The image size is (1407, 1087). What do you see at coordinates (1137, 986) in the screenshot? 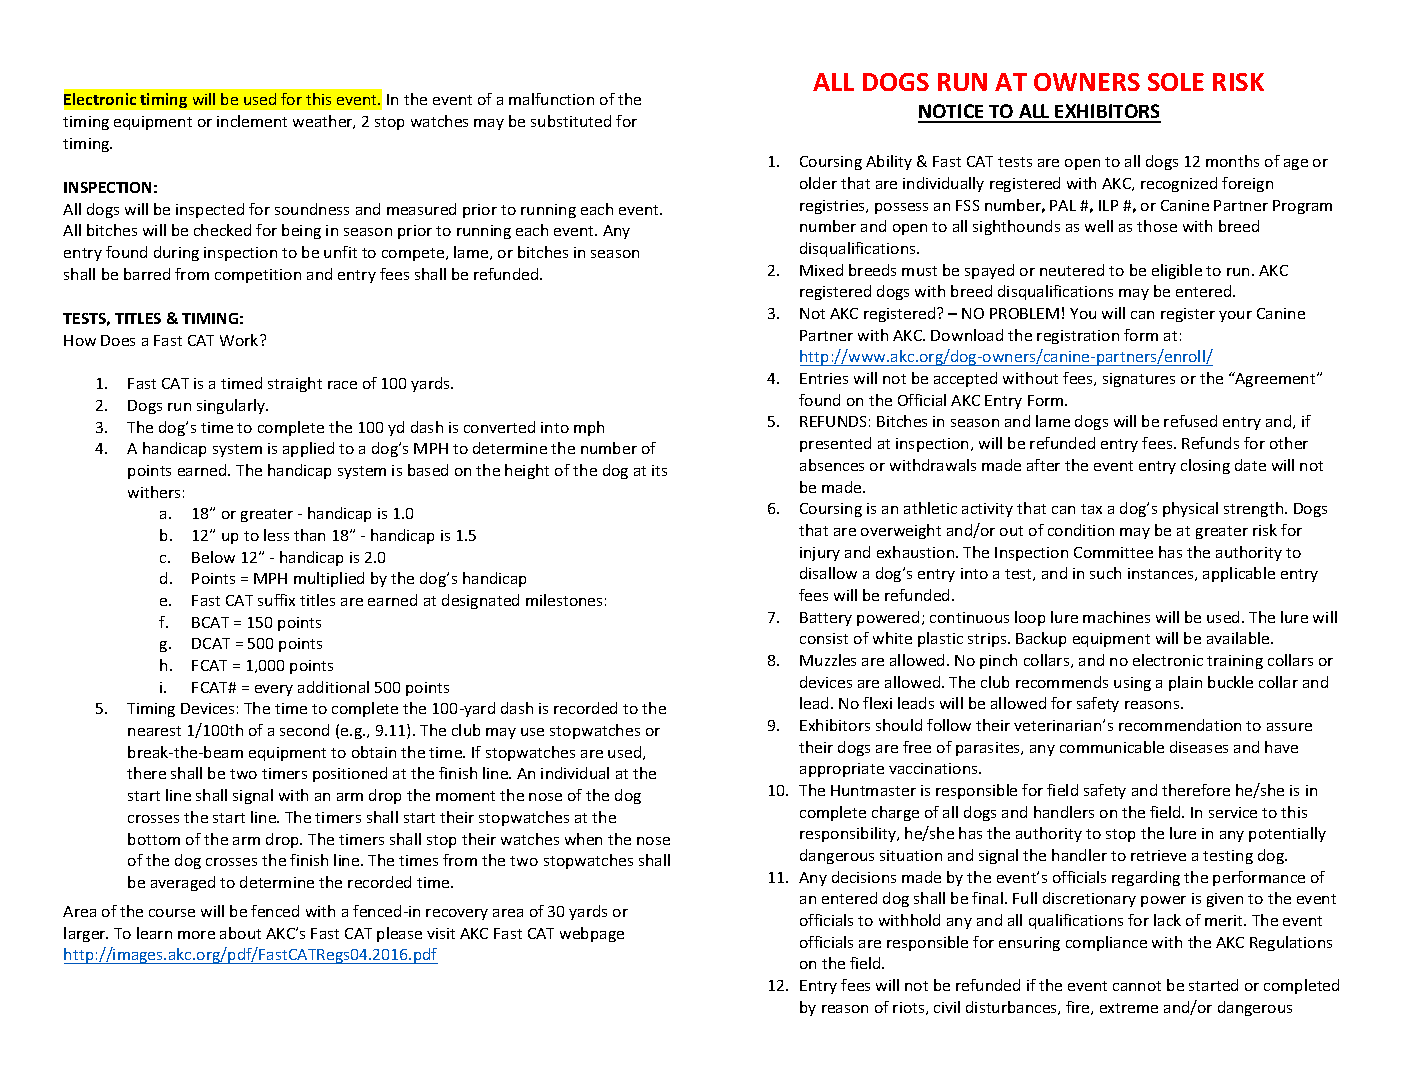
I see `cannot` at bounding box center [1137, 986].
